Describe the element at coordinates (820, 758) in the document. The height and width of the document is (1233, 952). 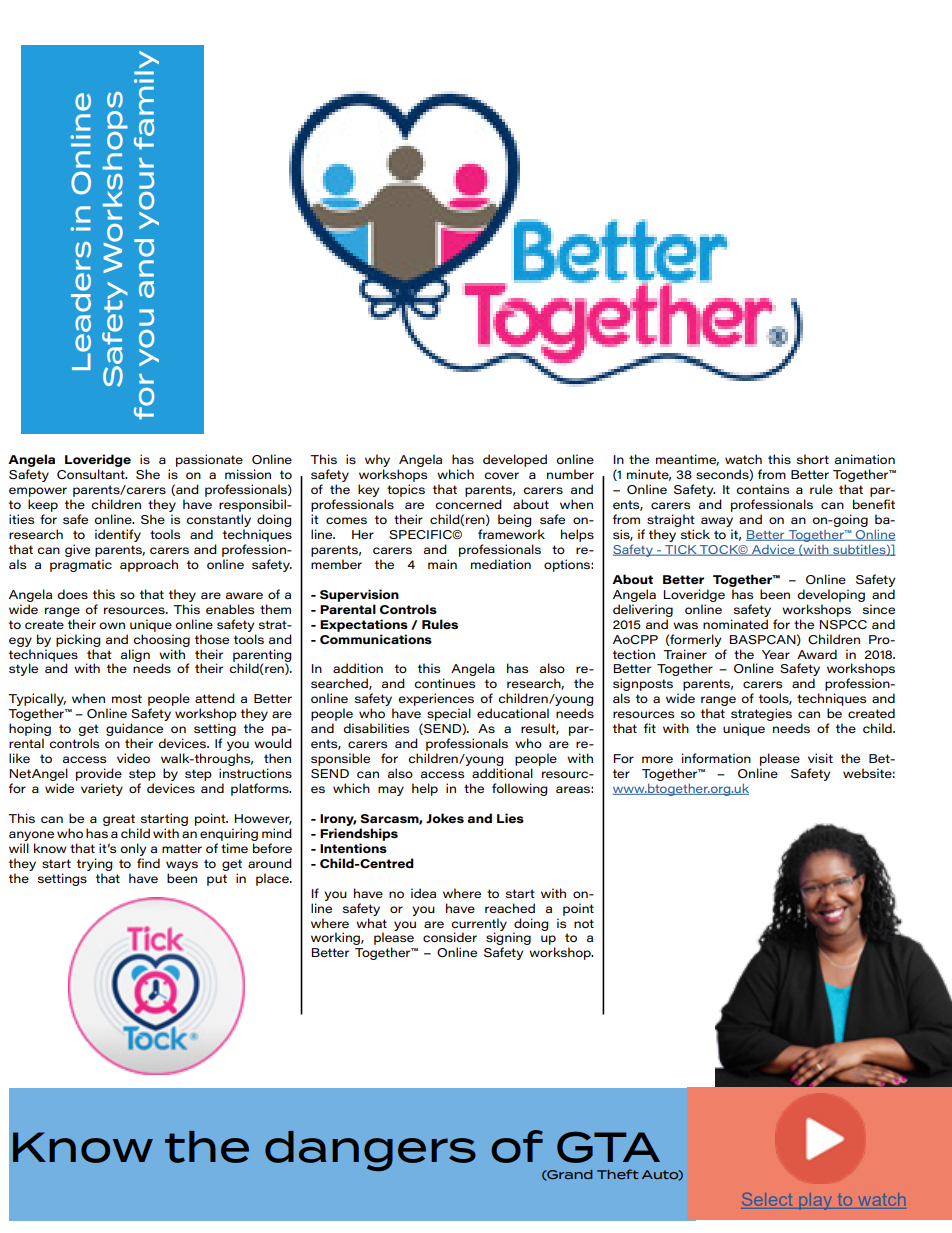
I see `visit` at that location.
